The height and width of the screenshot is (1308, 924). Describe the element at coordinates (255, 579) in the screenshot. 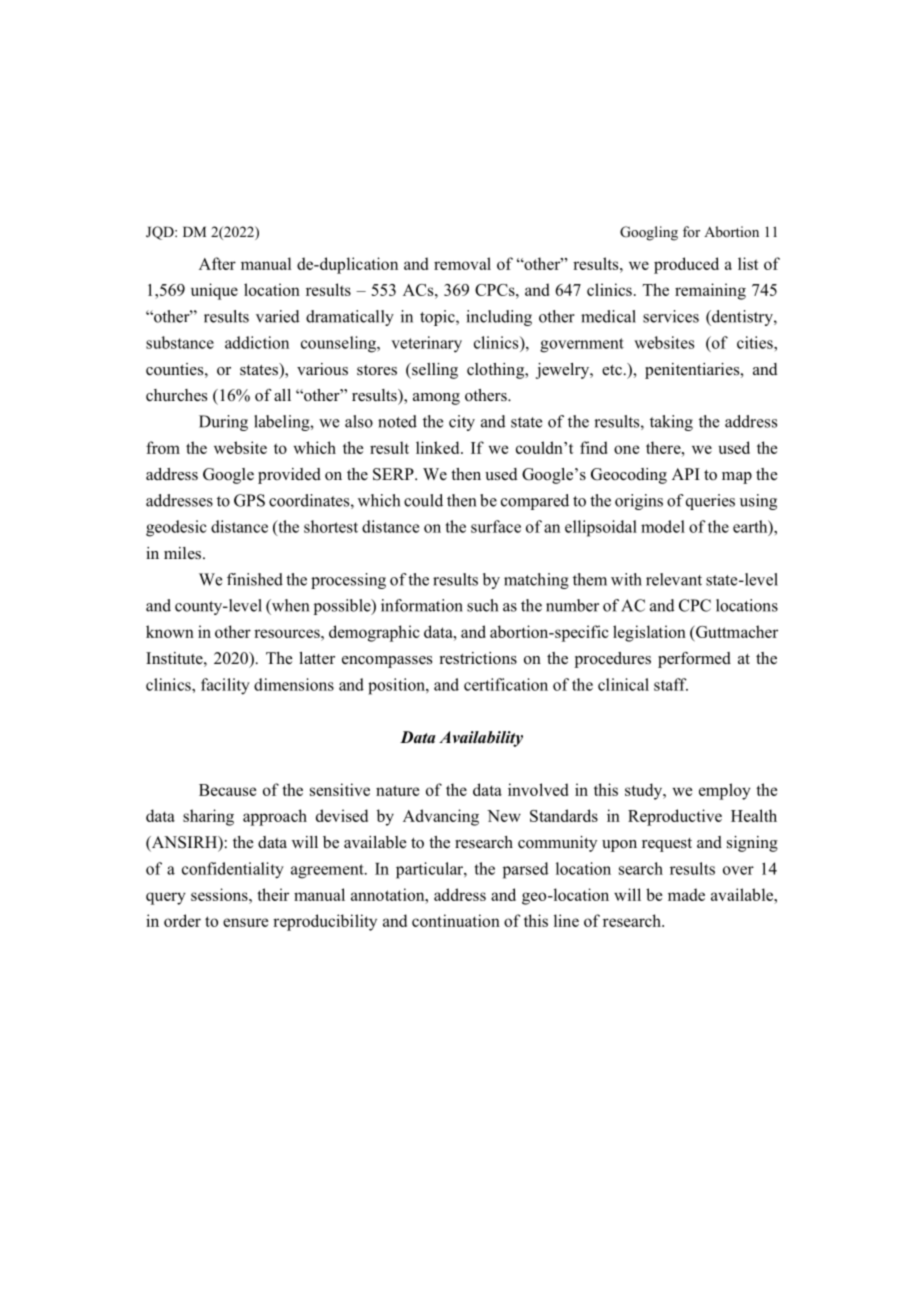

I see `finished` at that location.
